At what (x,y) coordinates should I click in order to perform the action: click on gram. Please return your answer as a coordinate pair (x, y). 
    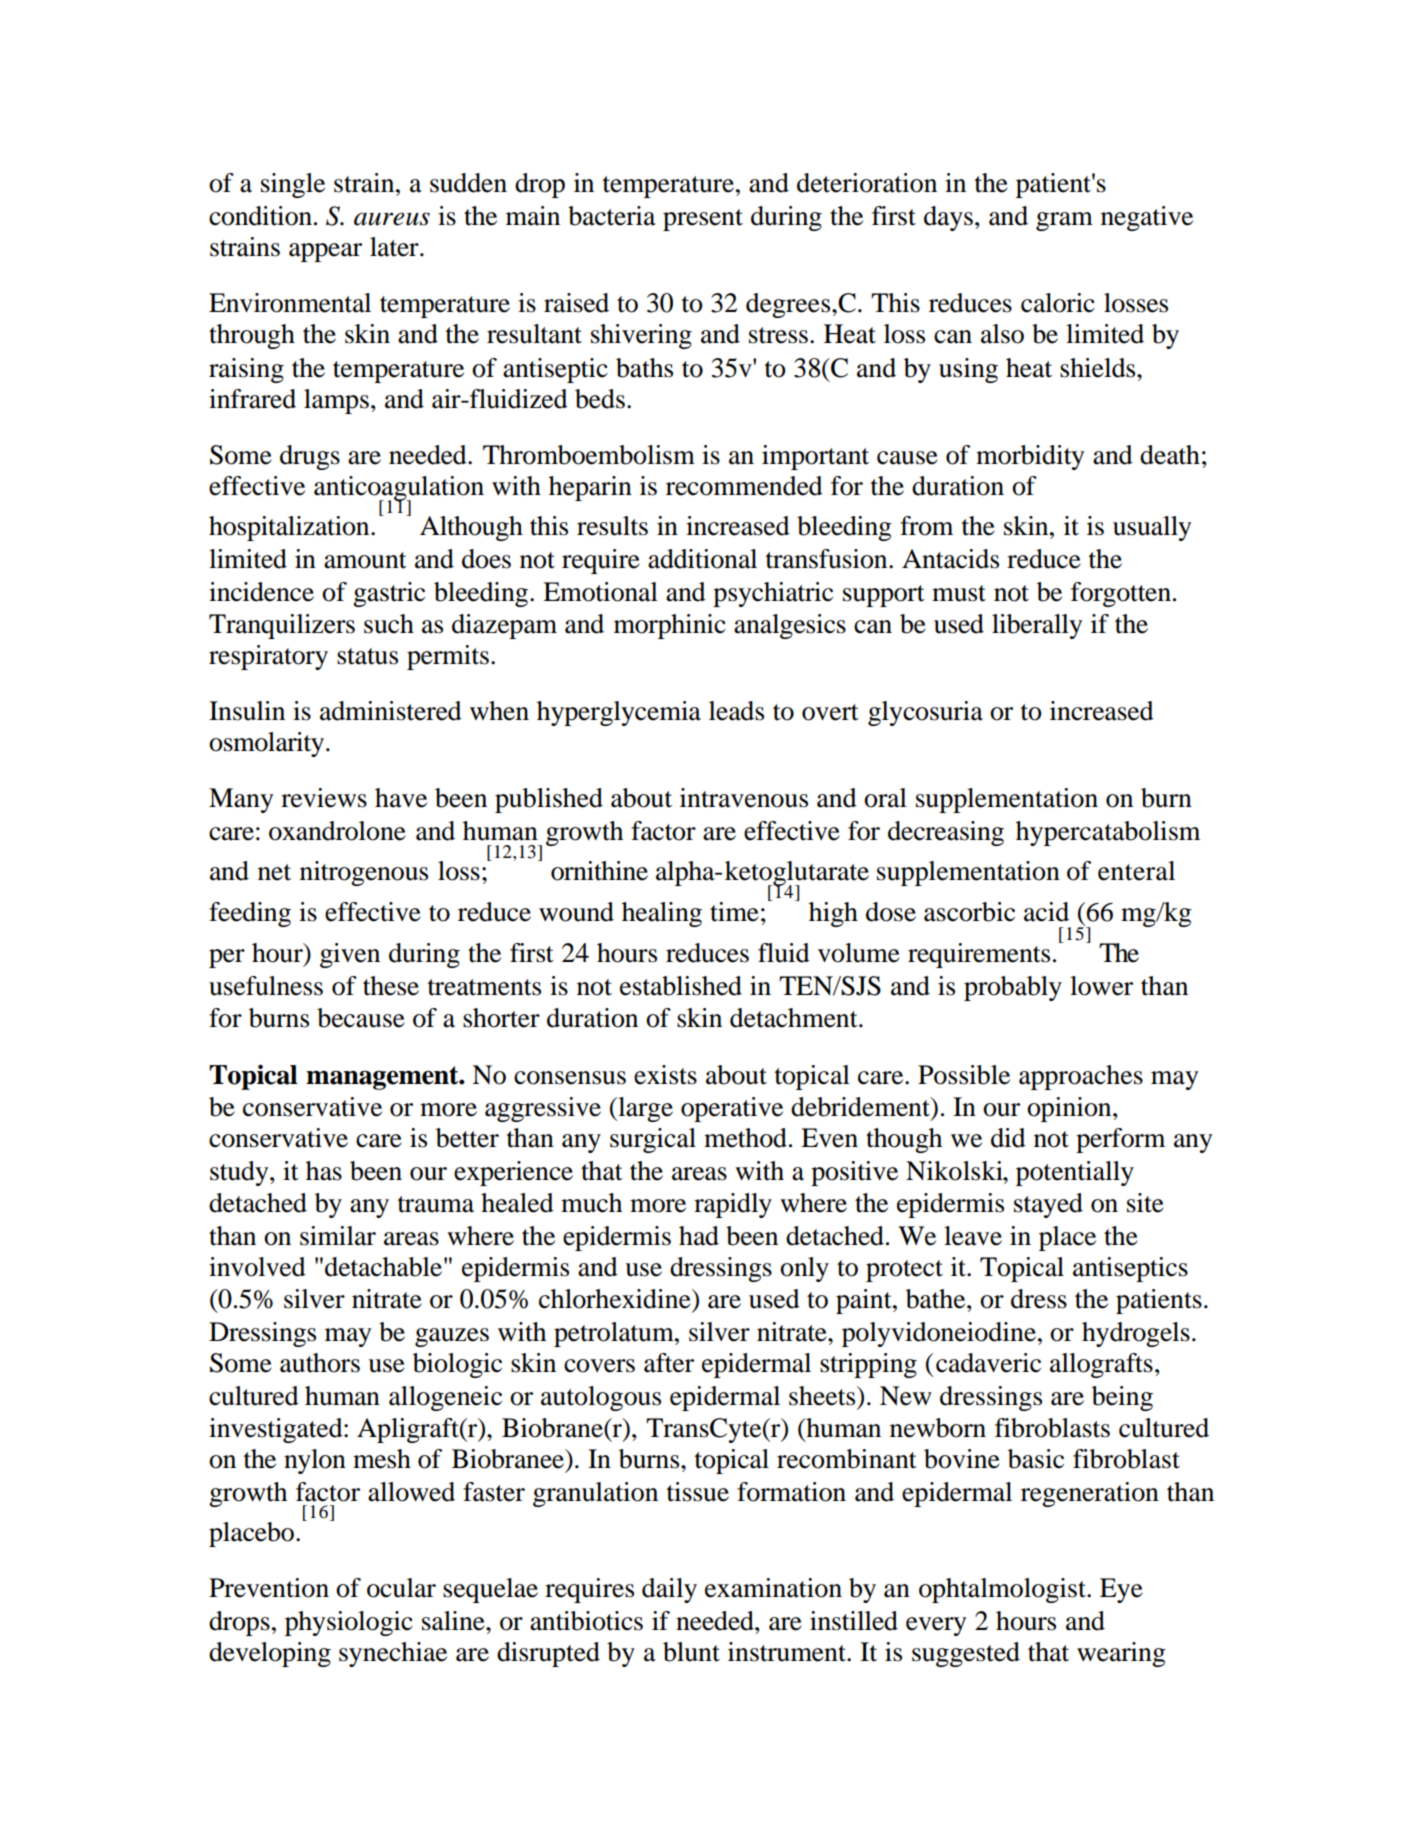
    Looking at the image, I should click on (1064, 221).
